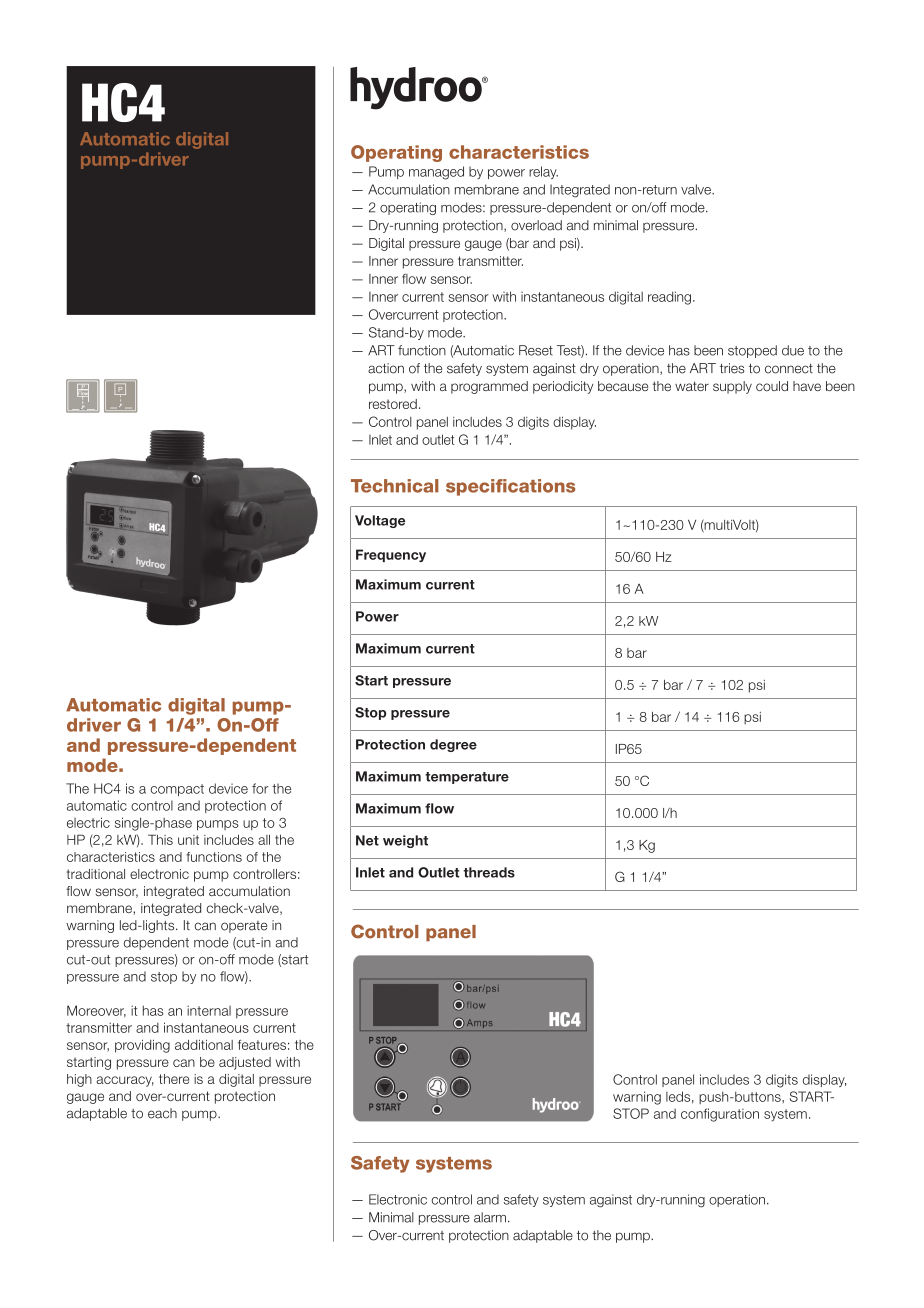  Describe the element at coordinates (162, 1113) in the document. I see `each` at that location.
